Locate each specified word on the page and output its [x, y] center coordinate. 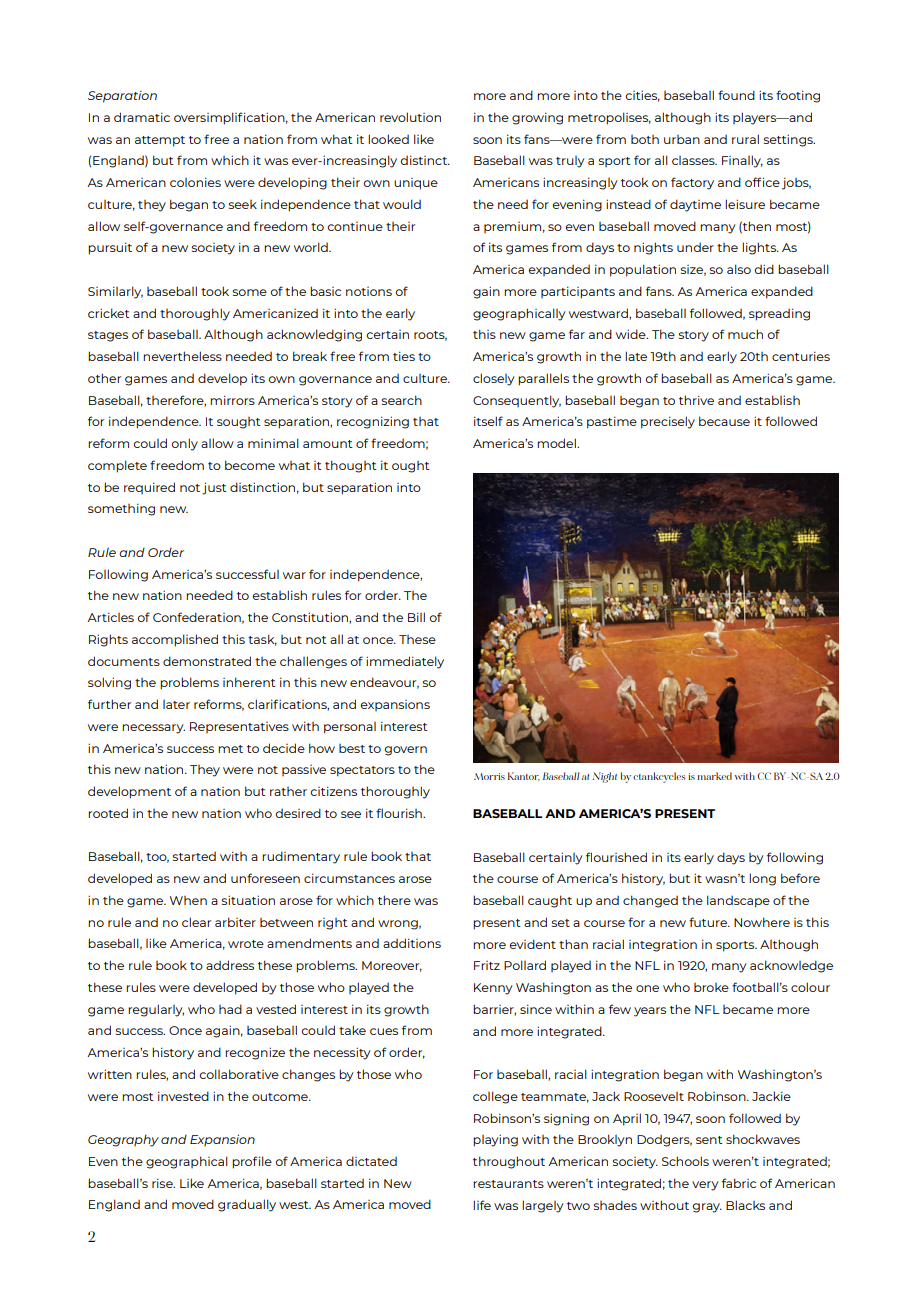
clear [196, 922]
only [184, 444]
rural [745, 139]
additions [412, 943]
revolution [410, 117]
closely [494, 379]
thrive [696, 400]
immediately [405, 662]
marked [714, 776]
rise [163, 1183]
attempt [160, 141]
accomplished [175, 640]
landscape [738, 901]
